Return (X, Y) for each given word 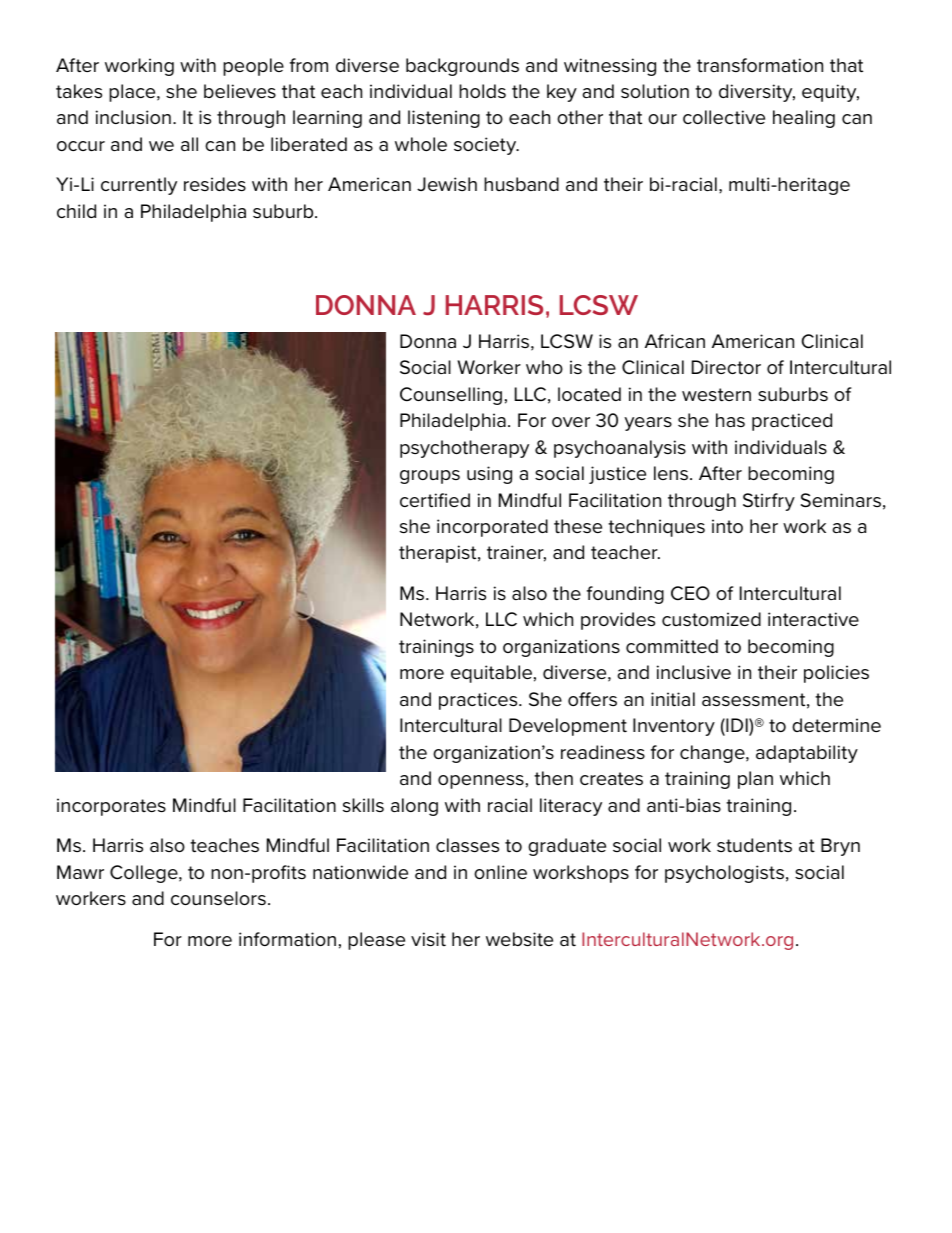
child (76, 211)
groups (430, 477)
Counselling (451, 396)
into (727, 526)
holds (482, 91)
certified (435, 500)
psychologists (724, 874)
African (675, 341)
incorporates (111, 807)
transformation (760, 65)
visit (428, 939)
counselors (218, 898)
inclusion (133, 117)
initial (673, 699)
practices (479, 701)
